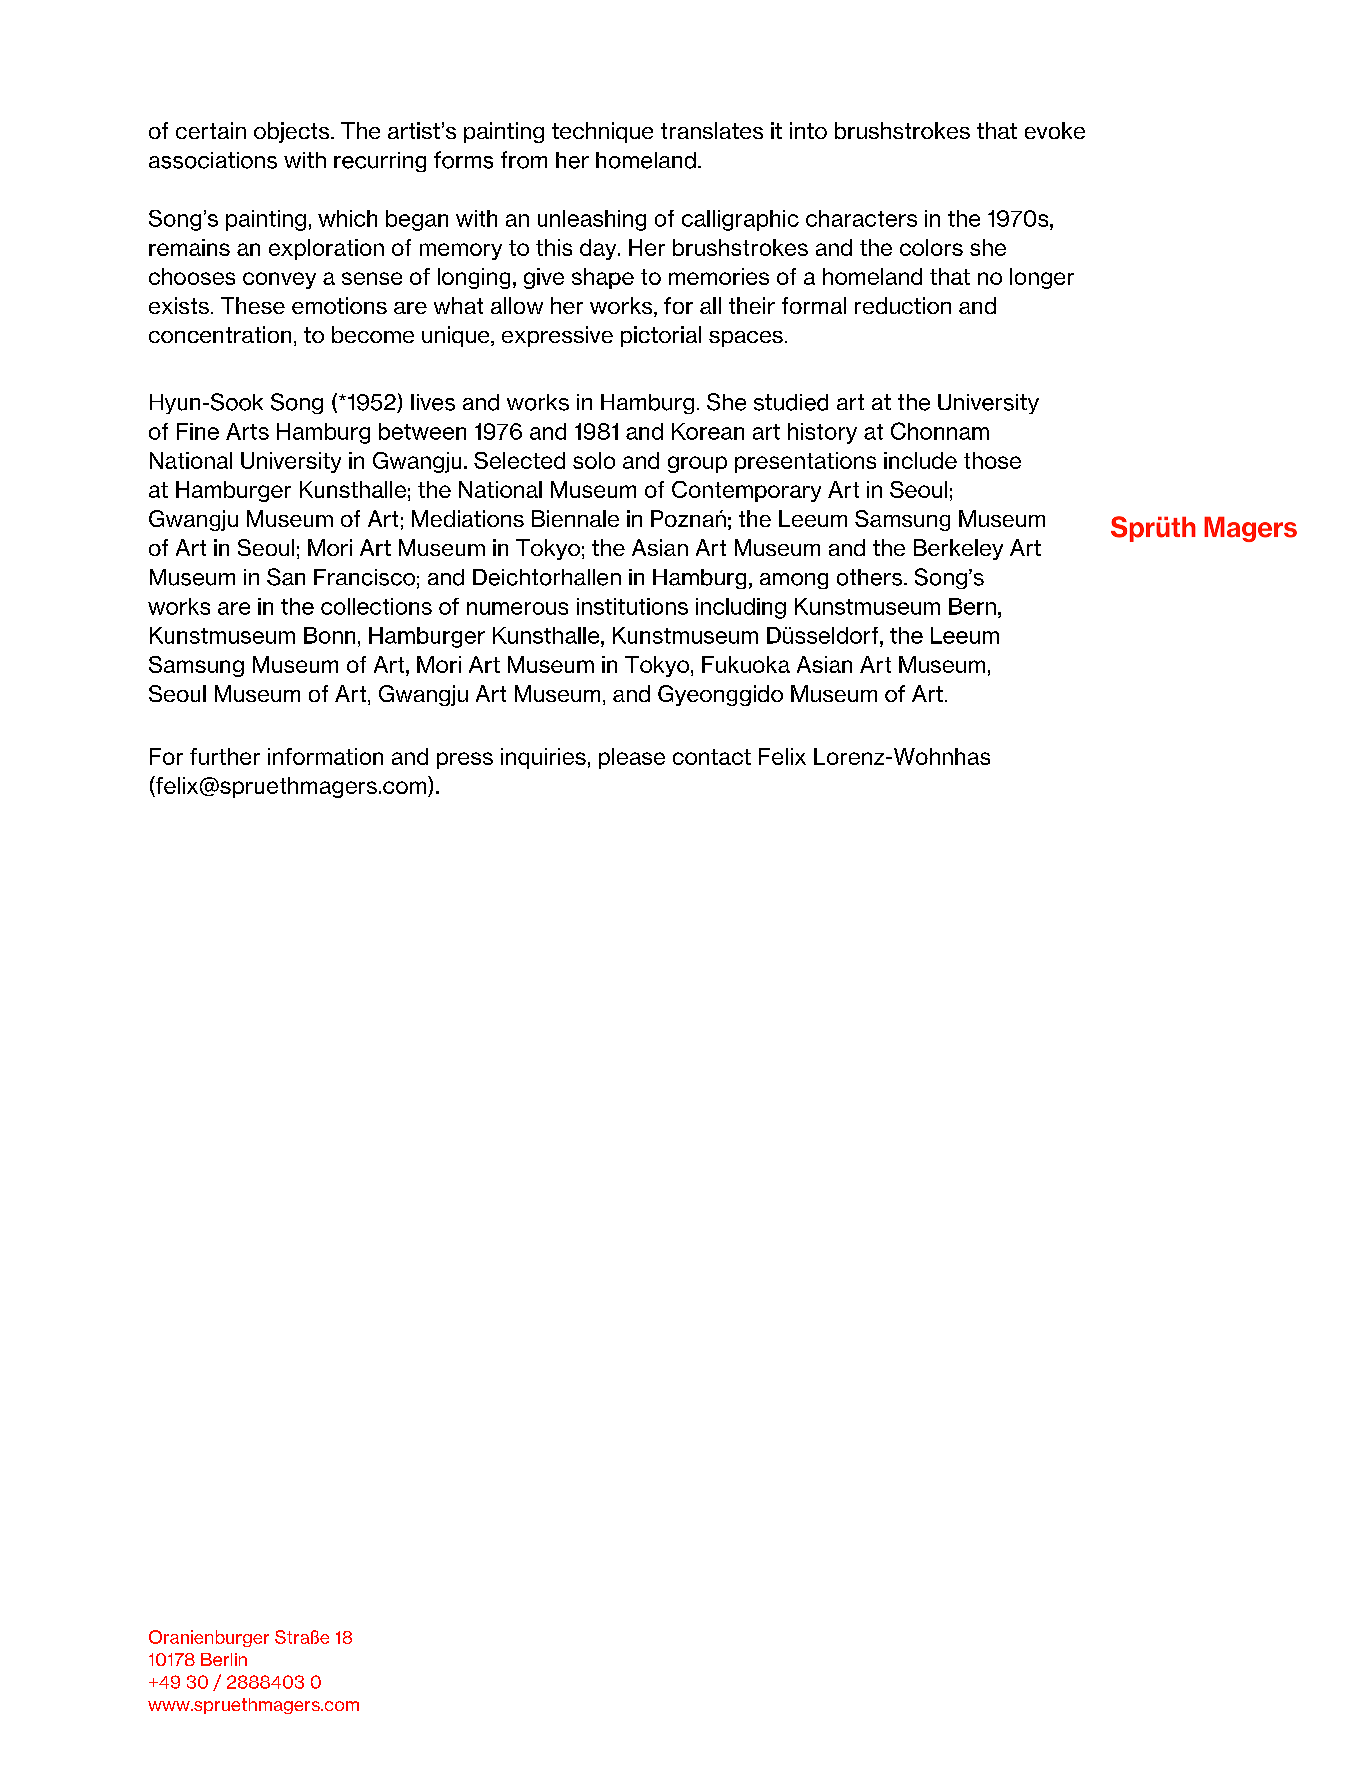 The image size is (1372, 1776). Describe the element at coordinates (225, 756) in the image. I see `further` at that location.
